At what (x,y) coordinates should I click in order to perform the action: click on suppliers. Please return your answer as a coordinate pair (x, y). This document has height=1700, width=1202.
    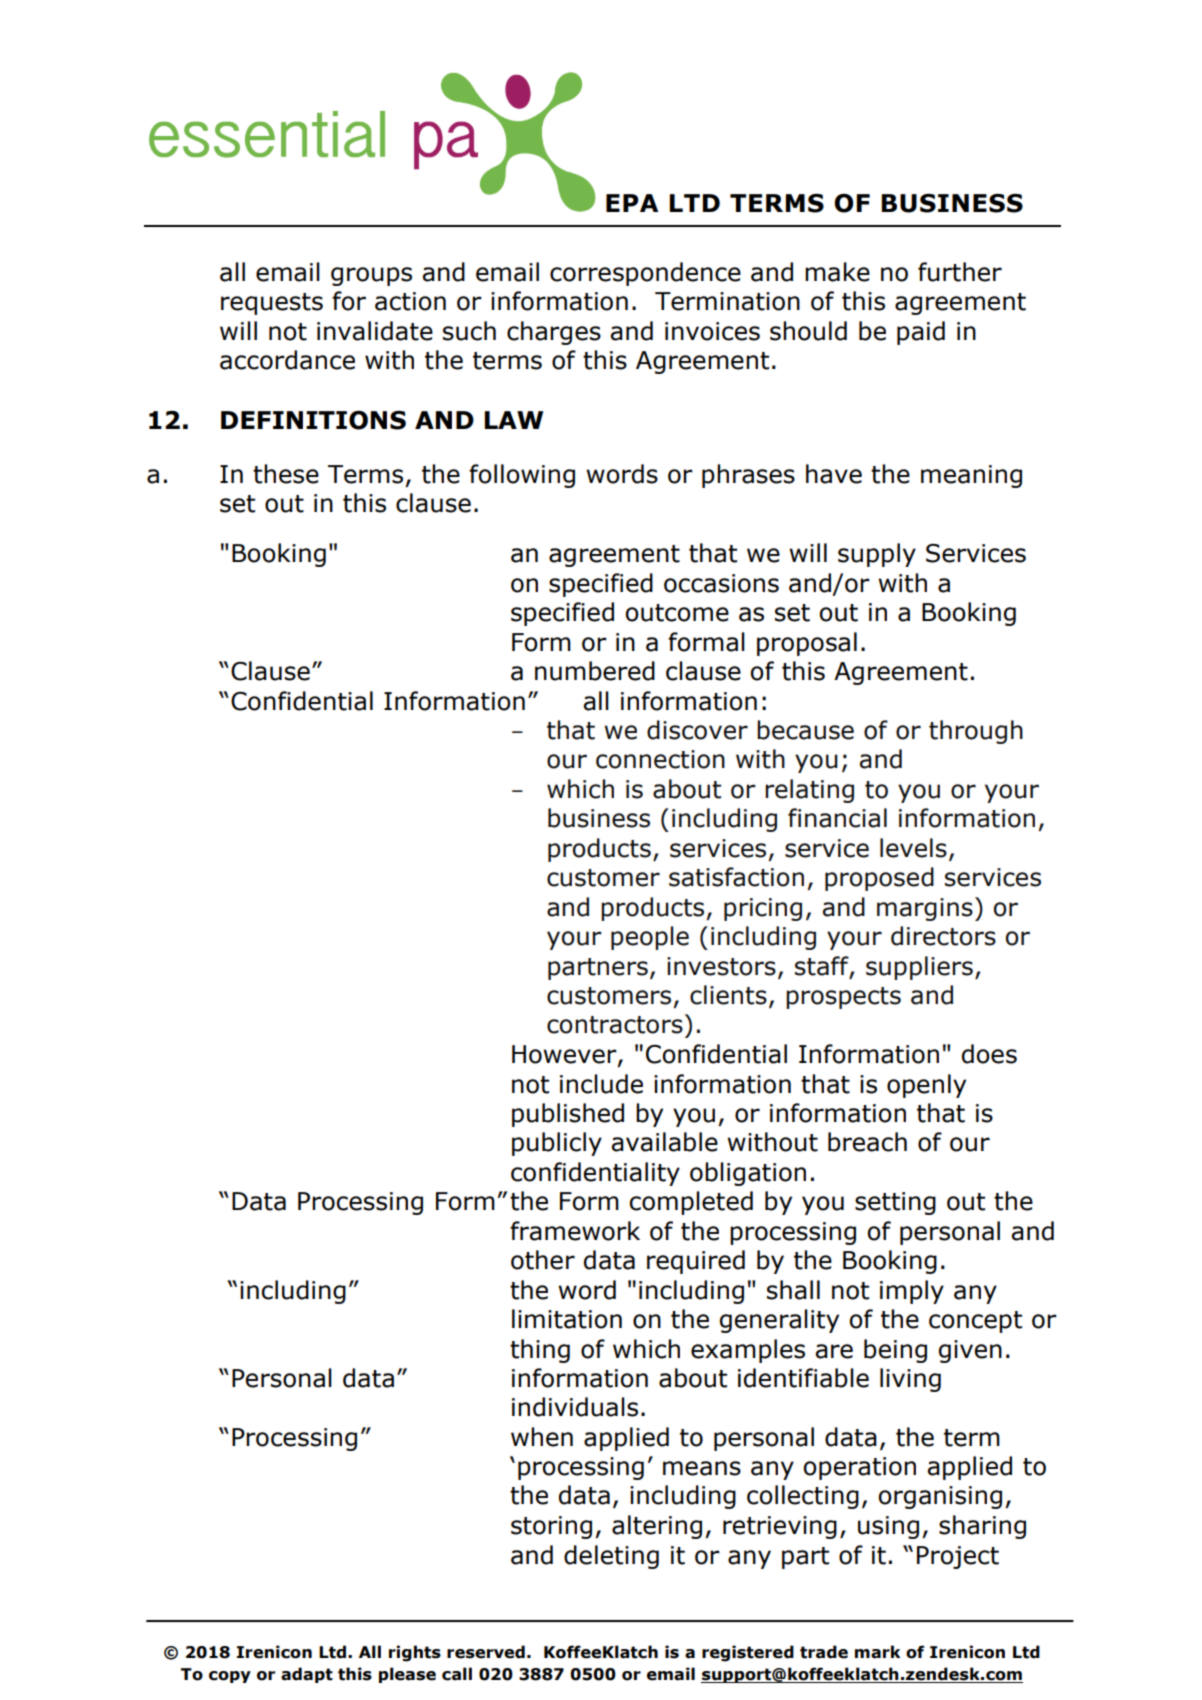
    Looking at the image, I should click on (919, 968).
